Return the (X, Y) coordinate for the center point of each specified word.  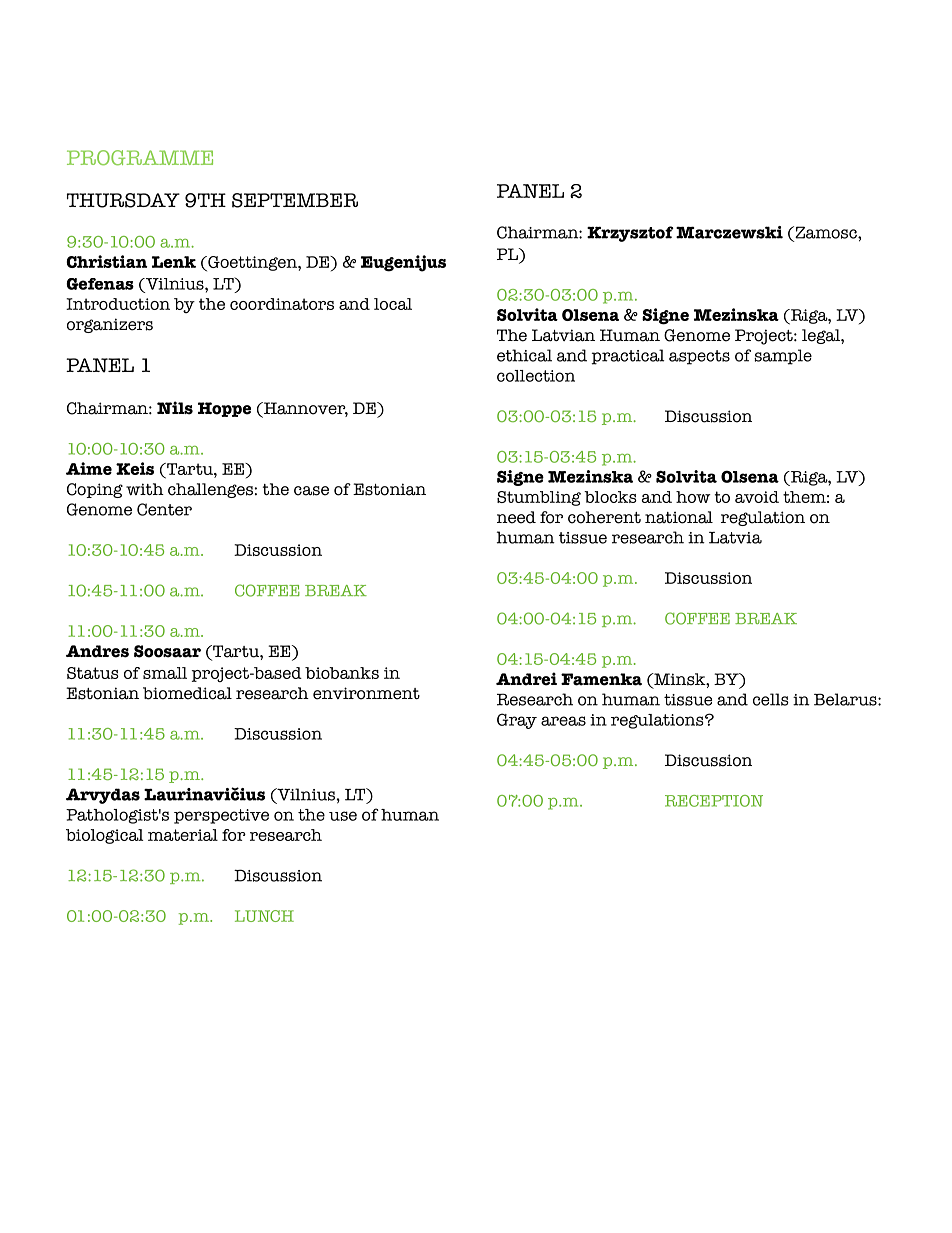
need (516, 517)
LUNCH (264, 916)
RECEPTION (714, 801)
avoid (757, 497)
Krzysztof (630, 234)
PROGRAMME (140, 157)
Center (164, 509)
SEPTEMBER (295, 200)
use (343, 816)
